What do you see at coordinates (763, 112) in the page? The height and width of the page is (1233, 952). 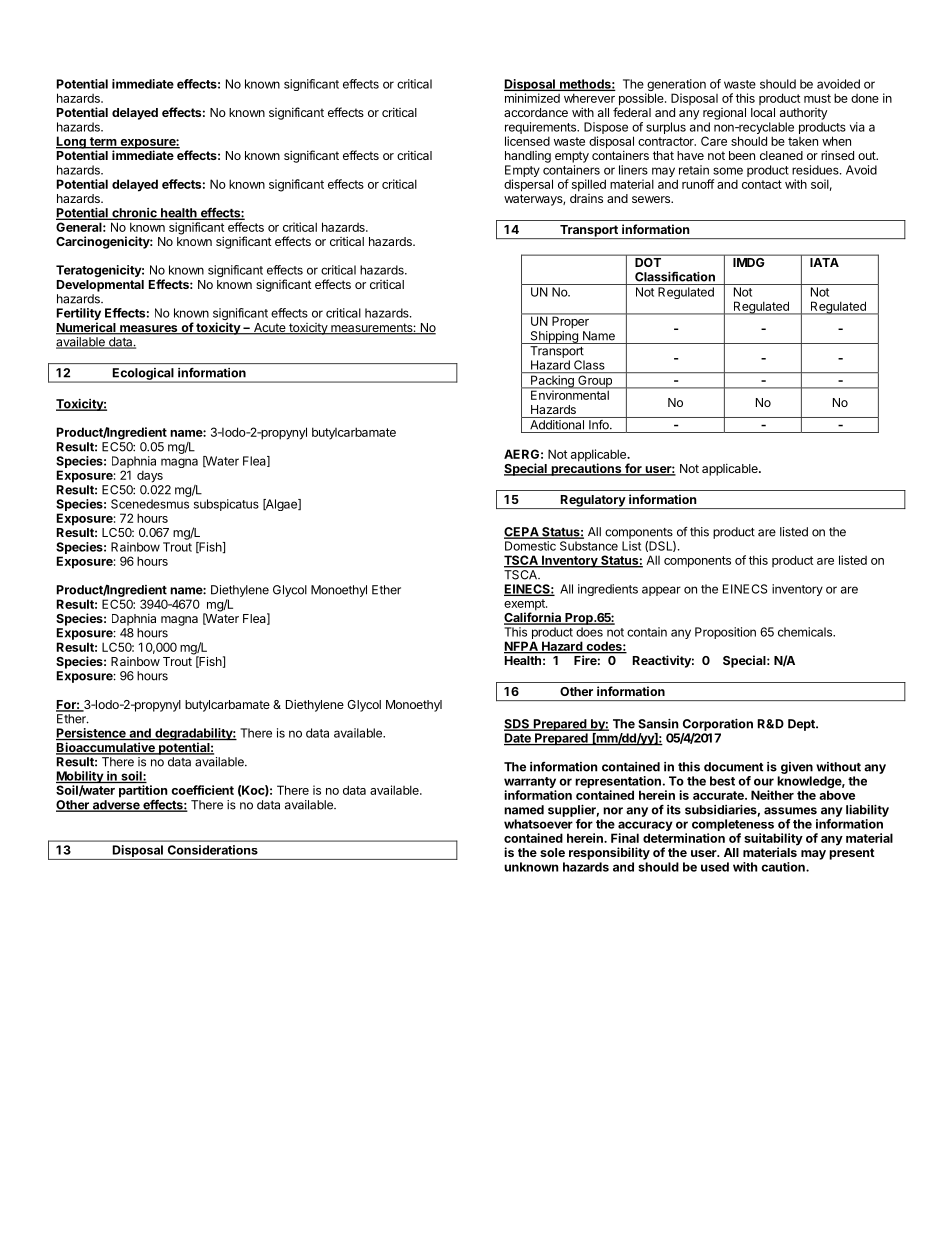 I see `local` at bounding box center [763, 112].
